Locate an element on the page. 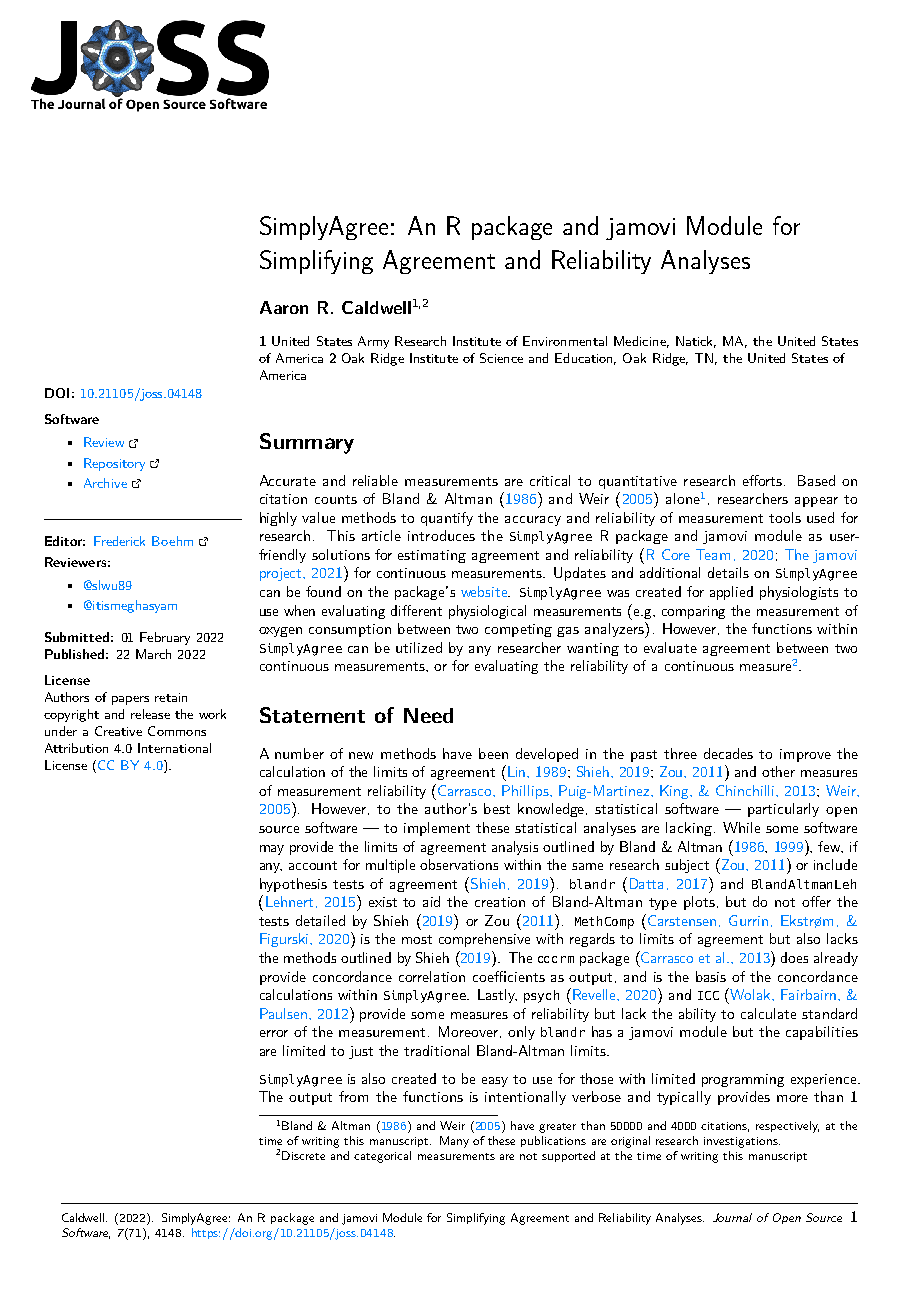  International is located at coordinates (174, 748).
